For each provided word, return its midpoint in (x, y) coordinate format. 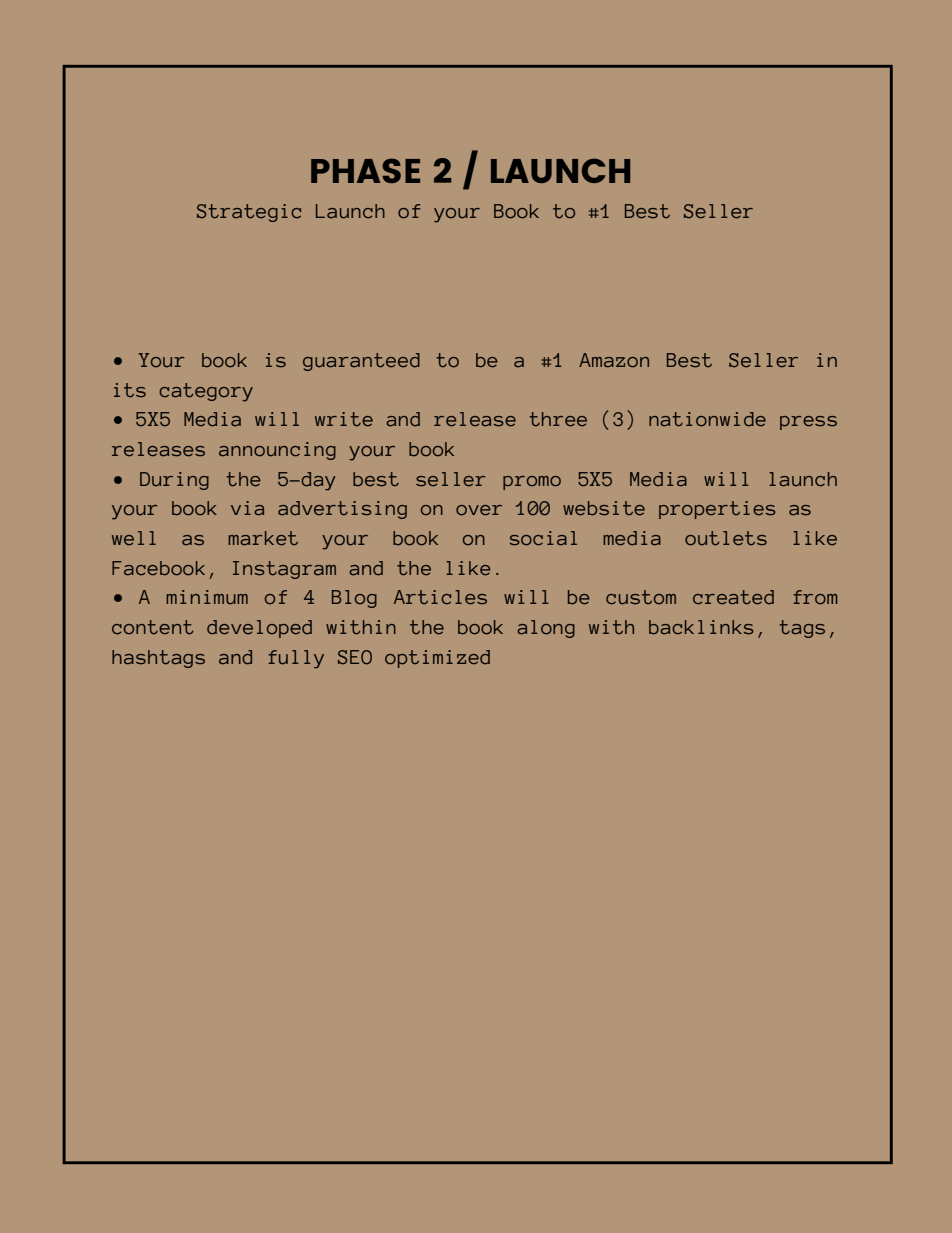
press (808, 423)
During (174, 481)
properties (717, 510)
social (543, 538)
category (206, 392)
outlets (726, 538)
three (558, 419)
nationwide (707, 419)
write (344, 419)
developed (259, 629)
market (263, 538)
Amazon (614, 360)
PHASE (365, 170)
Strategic (249, 213)
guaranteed (361, 362)
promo (532, 483)
